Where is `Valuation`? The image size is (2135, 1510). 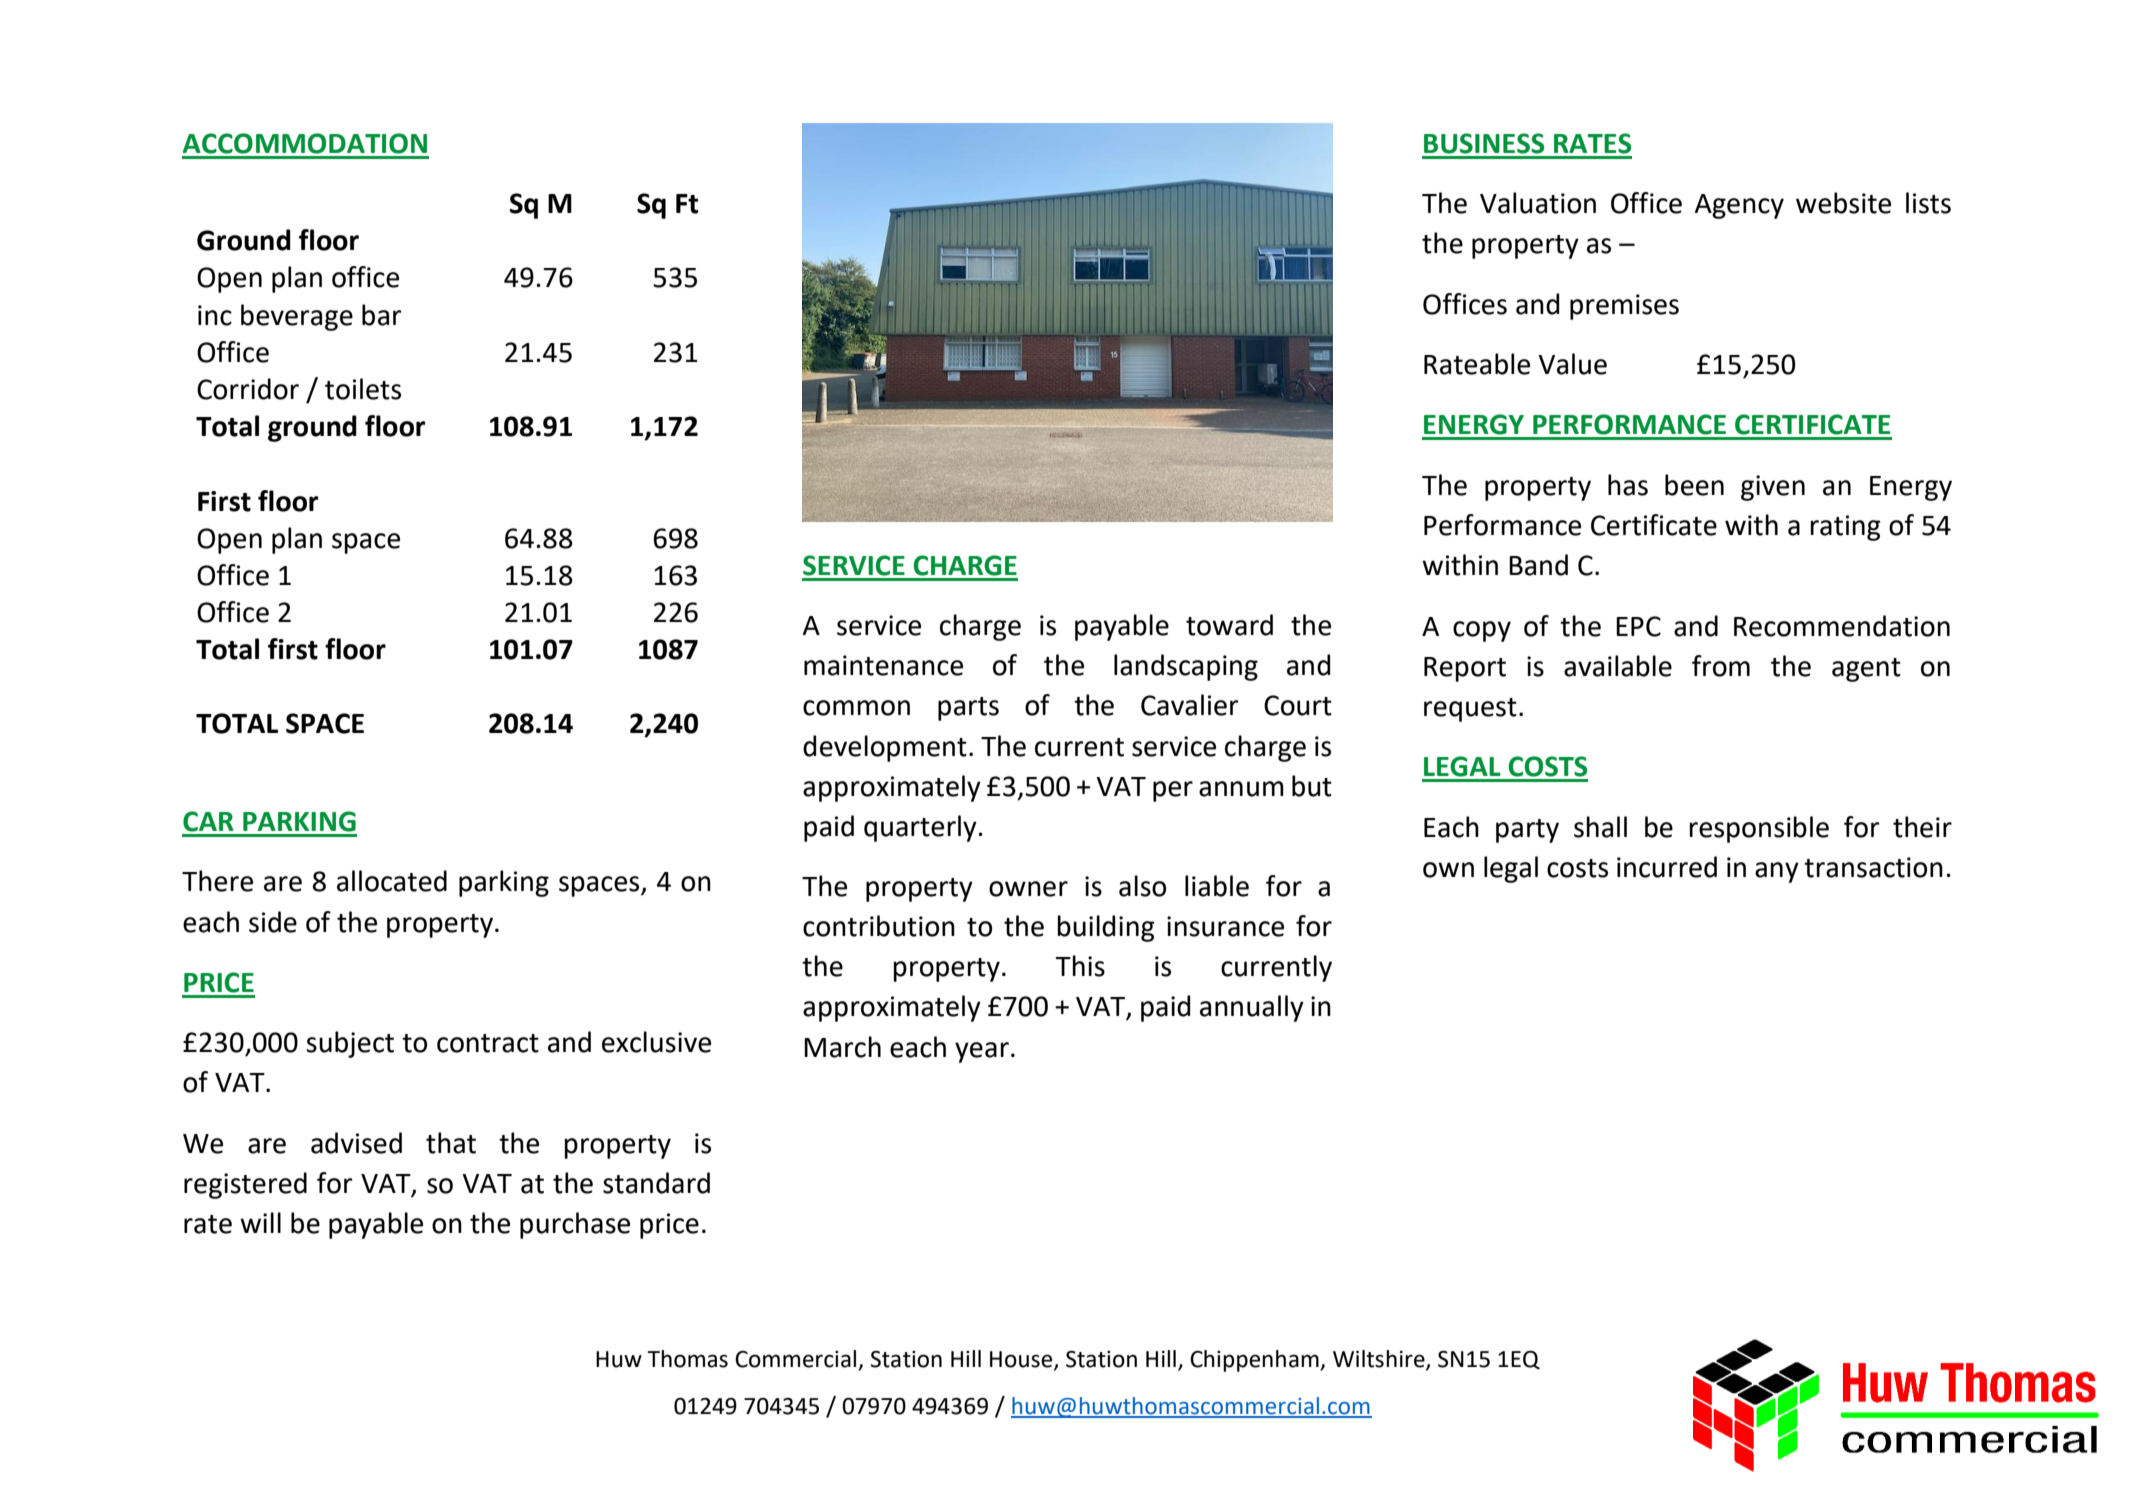 Valuation is located at coordinates (1538, 203).
